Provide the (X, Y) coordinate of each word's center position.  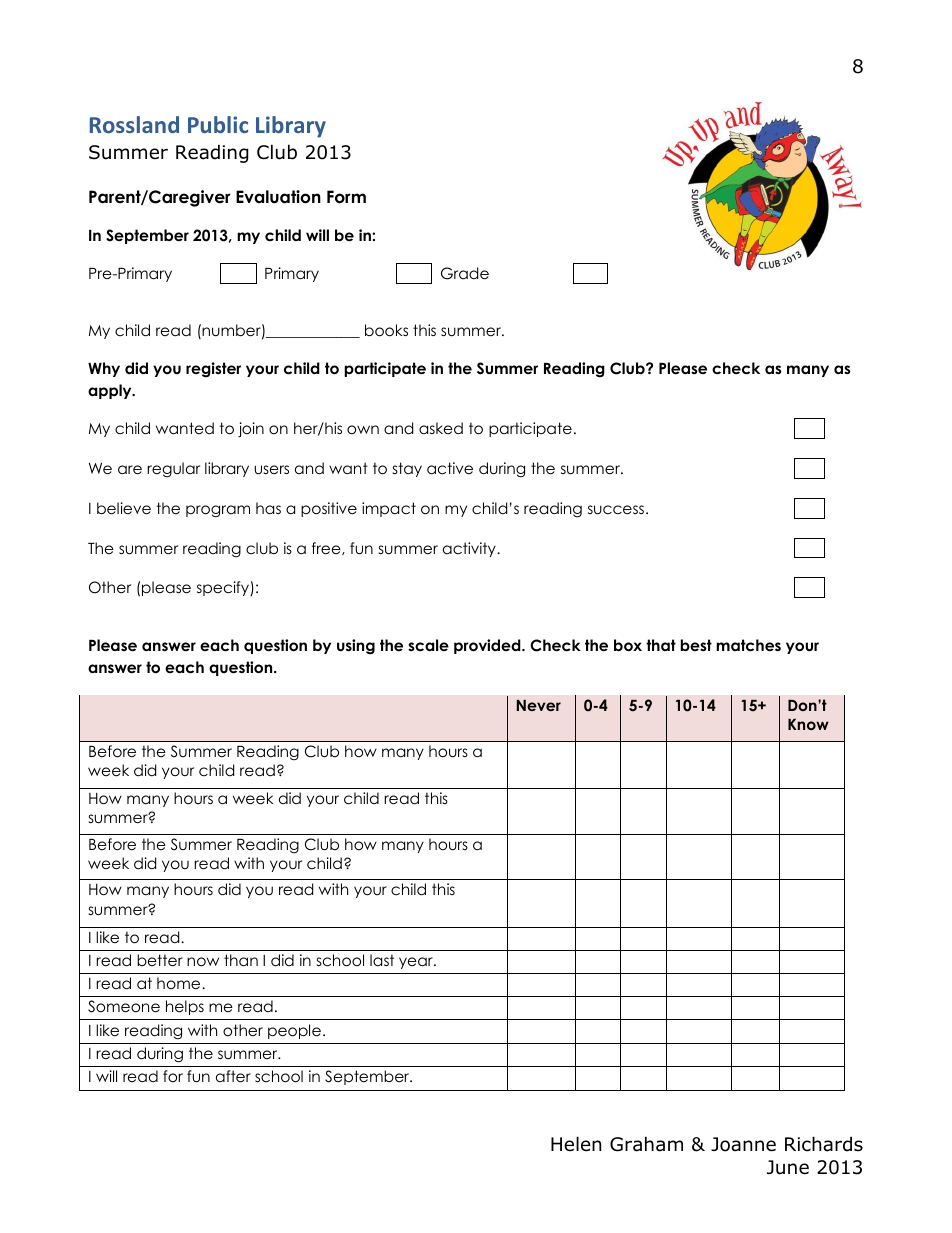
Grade (465, 273)
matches (748, 645)
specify (224, 588)
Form (346, 197)
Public (218, 124)
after (233, 1076)
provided (488, 646)
